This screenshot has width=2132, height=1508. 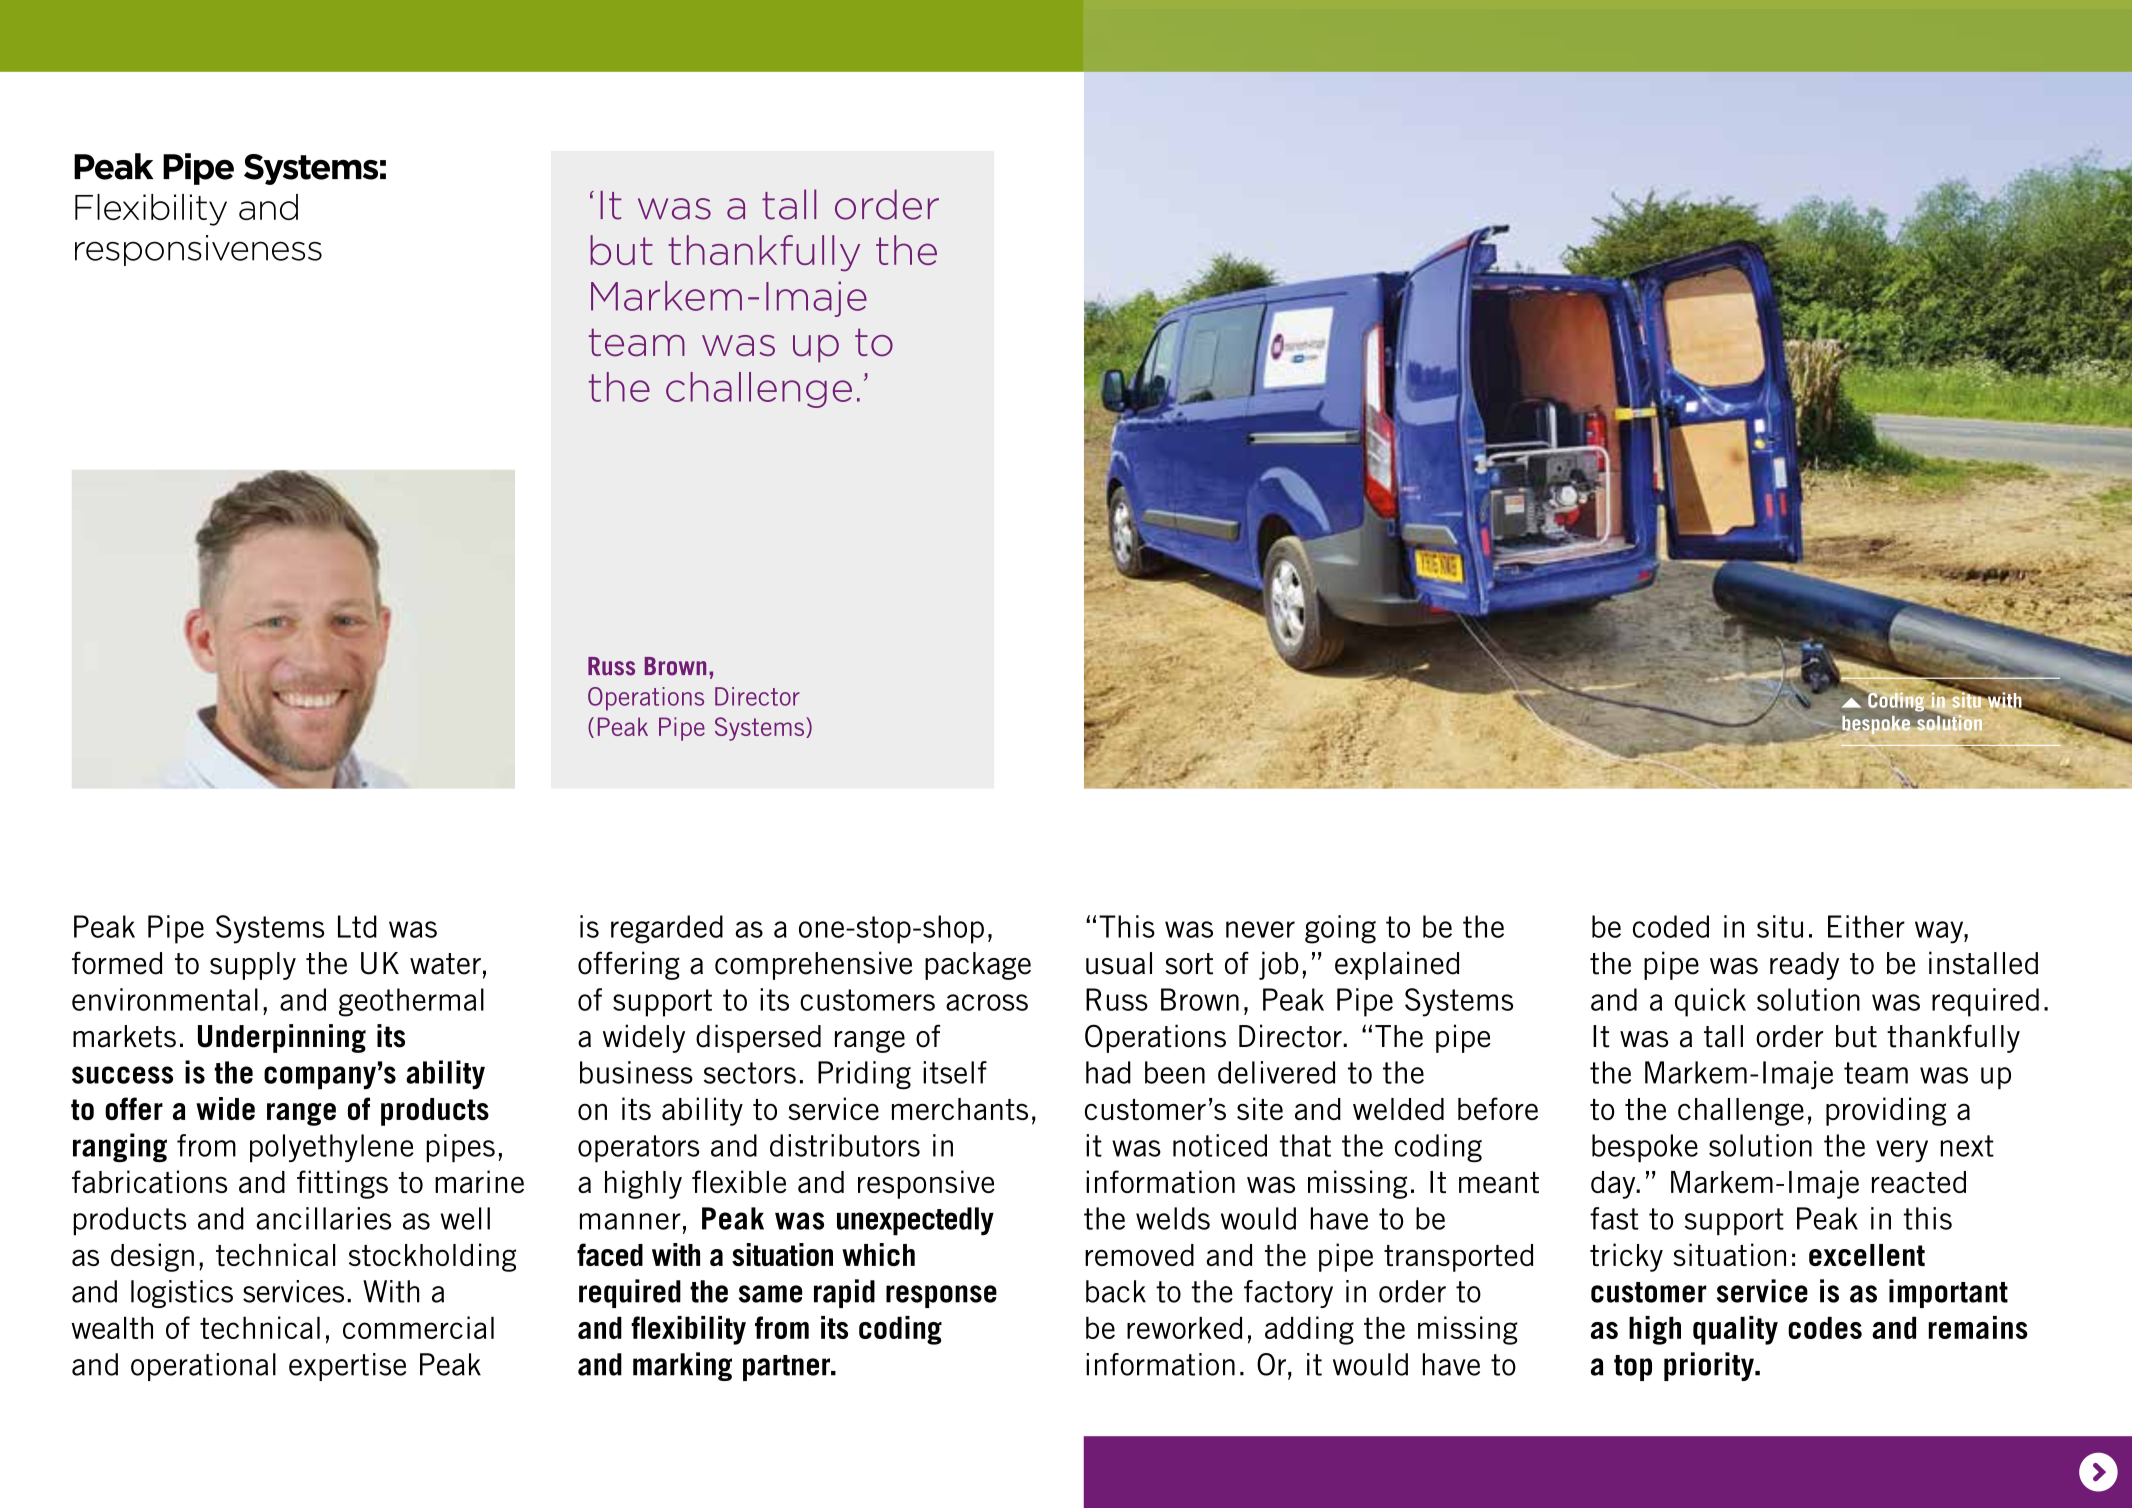 I want to click on expertise, so click(x=347, y=1367).
